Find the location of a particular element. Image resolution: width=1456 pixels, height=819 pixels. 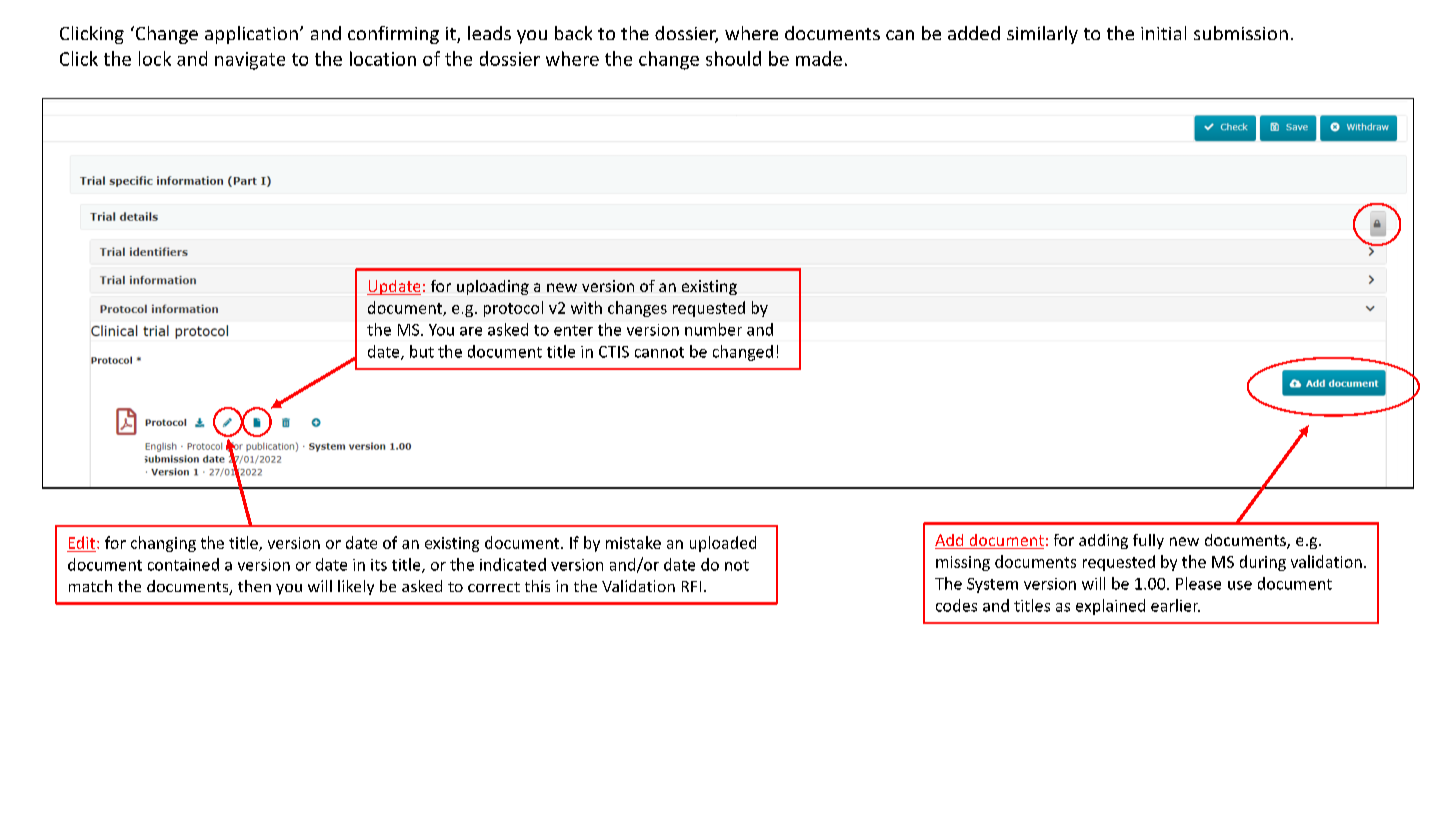

but is located at coordinates (422, 351).
